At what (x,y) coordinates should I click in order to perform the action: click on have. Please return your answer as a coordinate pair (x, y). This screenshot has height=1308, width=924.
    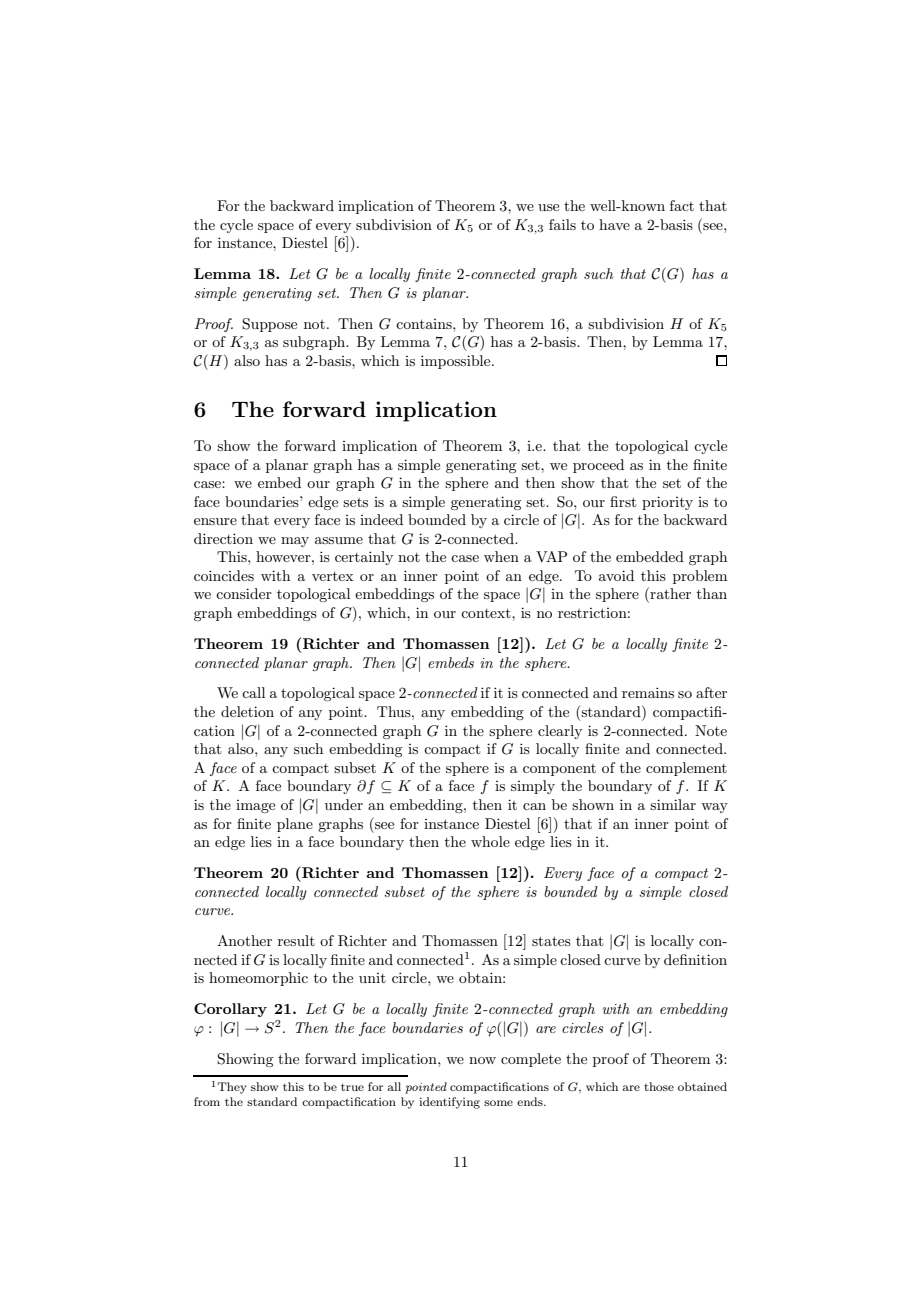
    Looking at the image, I should click on (614, 224).
